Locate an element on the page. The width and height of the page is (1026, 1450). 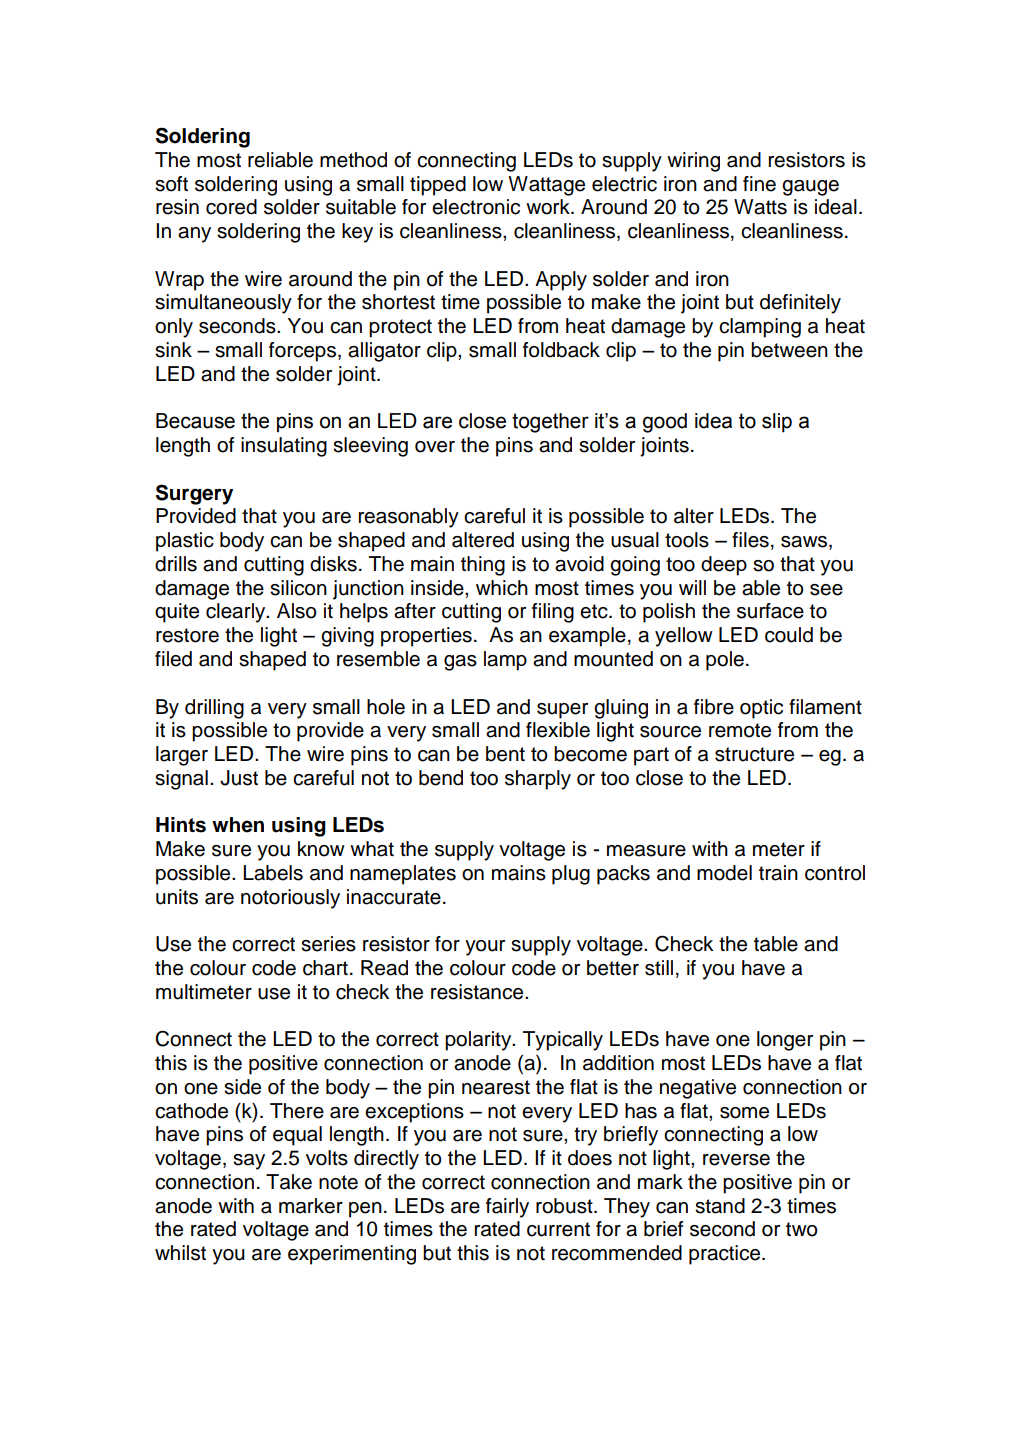
fine is located at coordinates (759, 184).
